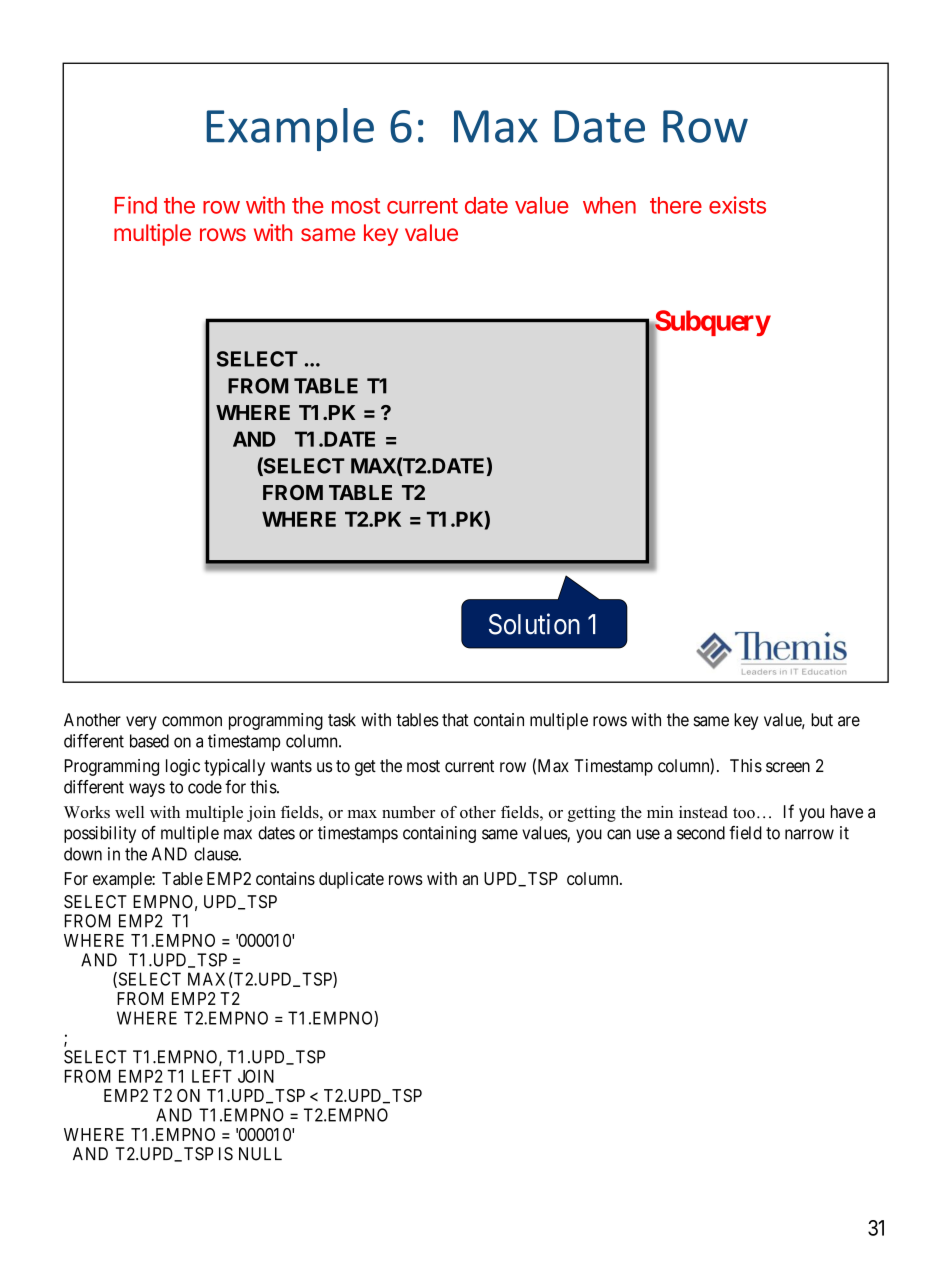  What do you see at coordinates (212, 1076) in the screenshot?
I see `LEFT` at bounding box center [212, 1076].
